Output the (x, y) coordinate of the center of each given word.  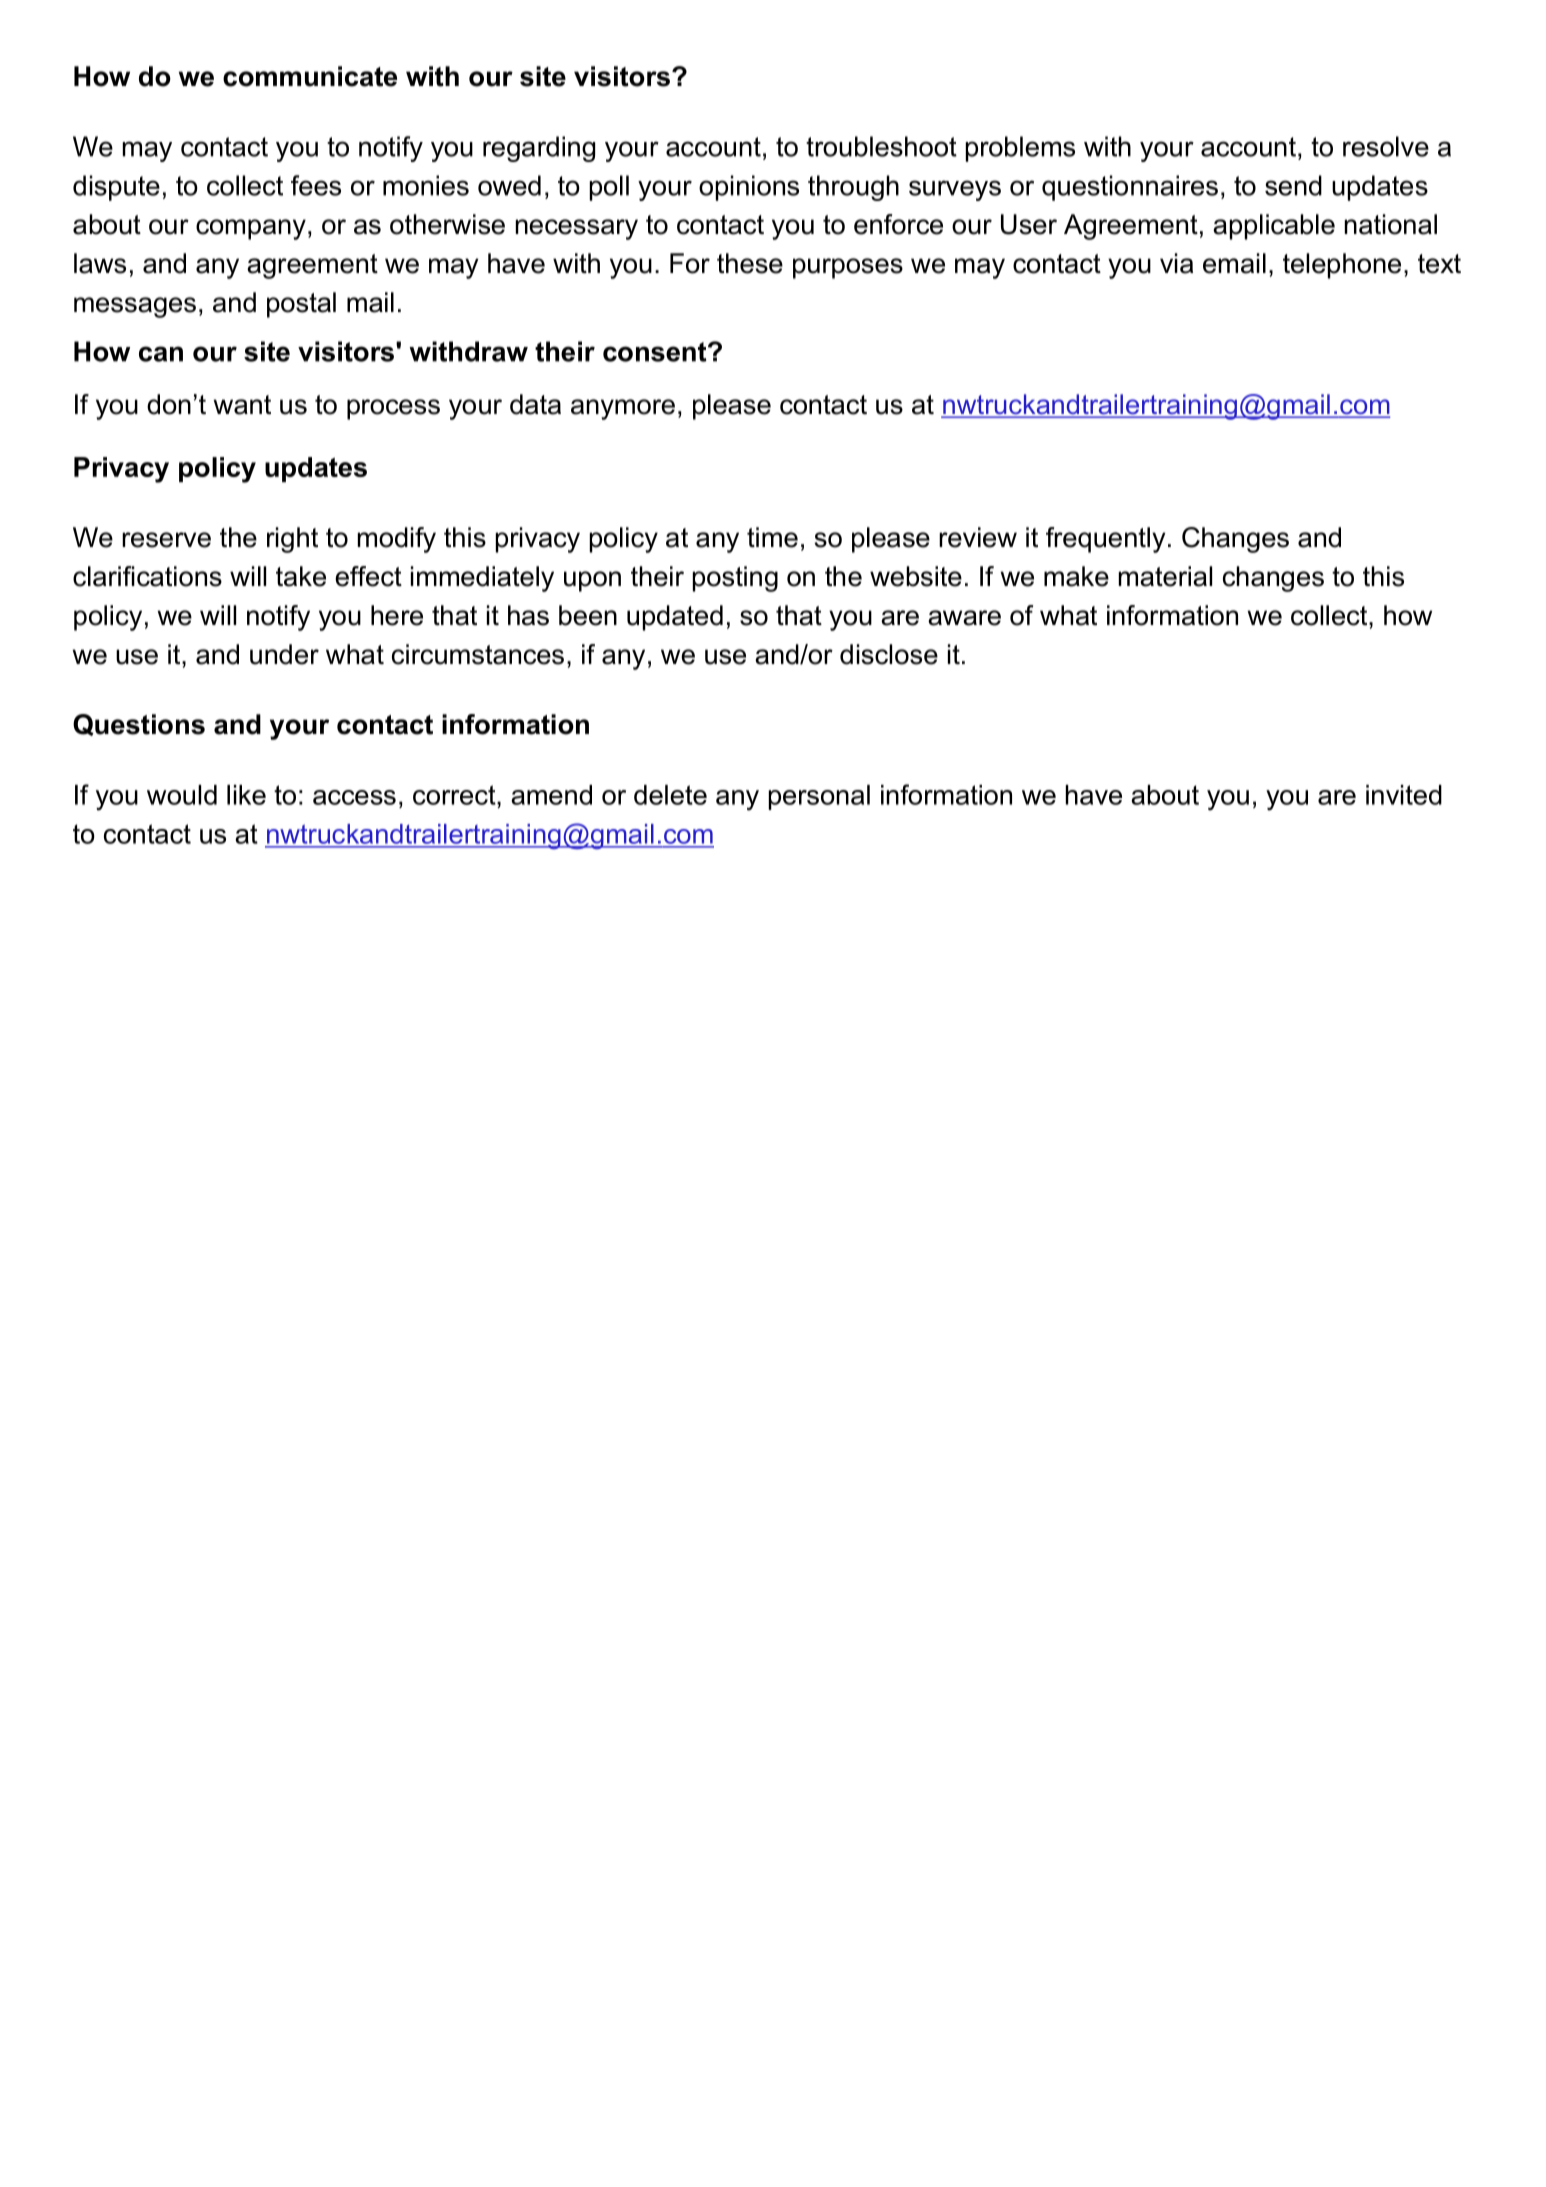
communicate (310, 76)
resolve (1386, 146)
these (750, 263)
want (242, 405)
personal (819, 797)
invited (1404, 795)
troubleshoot (881, 146)
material (1165, 576)
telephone (1342, 266)
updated (675, 618)
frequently (1106, 540)
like (246, 795)
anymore (623, 409)
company (251, 229)
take (301, 576)
